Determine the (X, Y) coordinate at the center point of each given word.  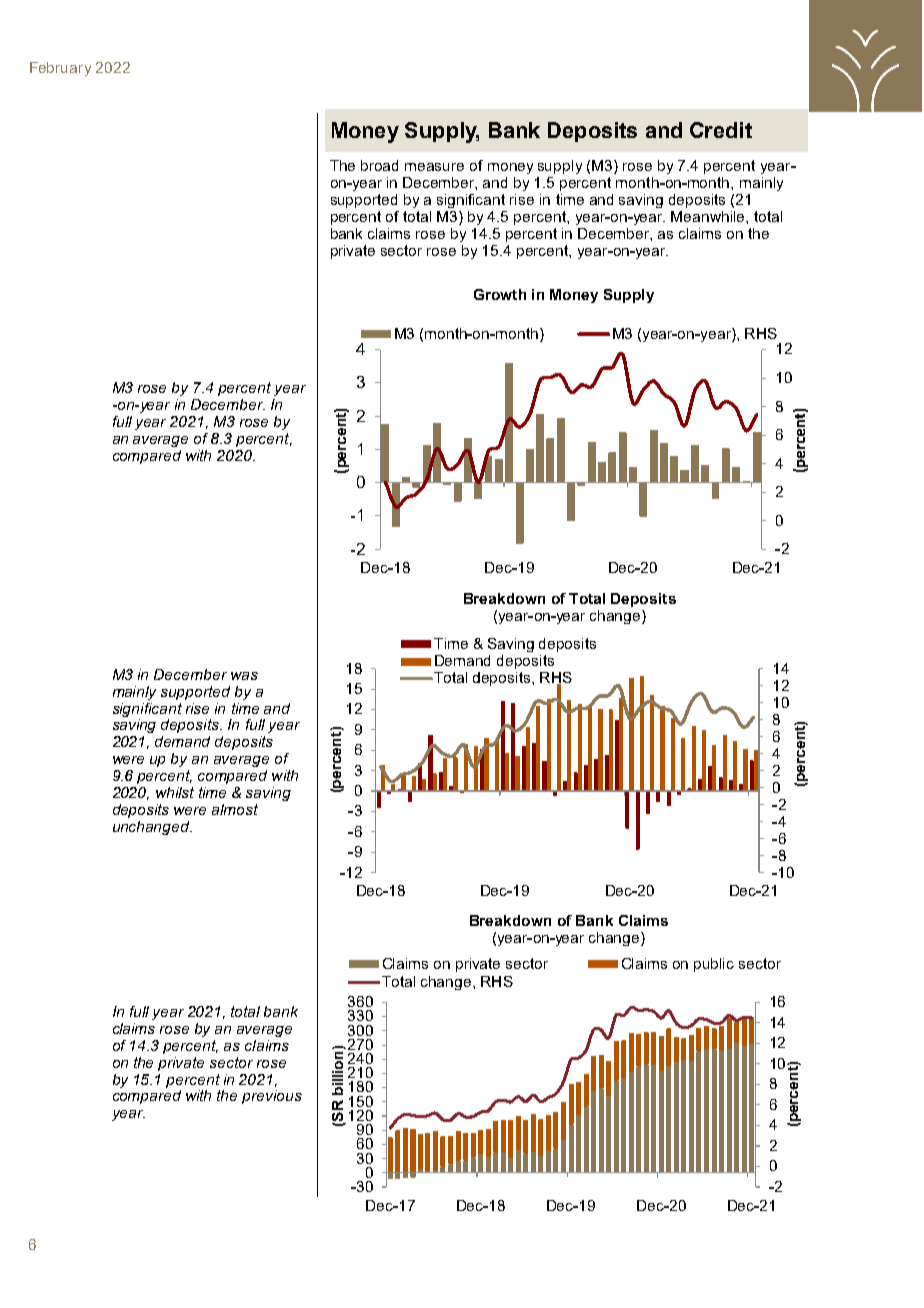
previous (272, 1097)
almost (235, 809)
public (714, 965)
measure (434, 167)
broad (379, 165)
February (60, 69)
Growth (500, 294)
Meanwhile (709, 216)
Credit (721, 130)
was (244, 676)
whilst (175, 792)
